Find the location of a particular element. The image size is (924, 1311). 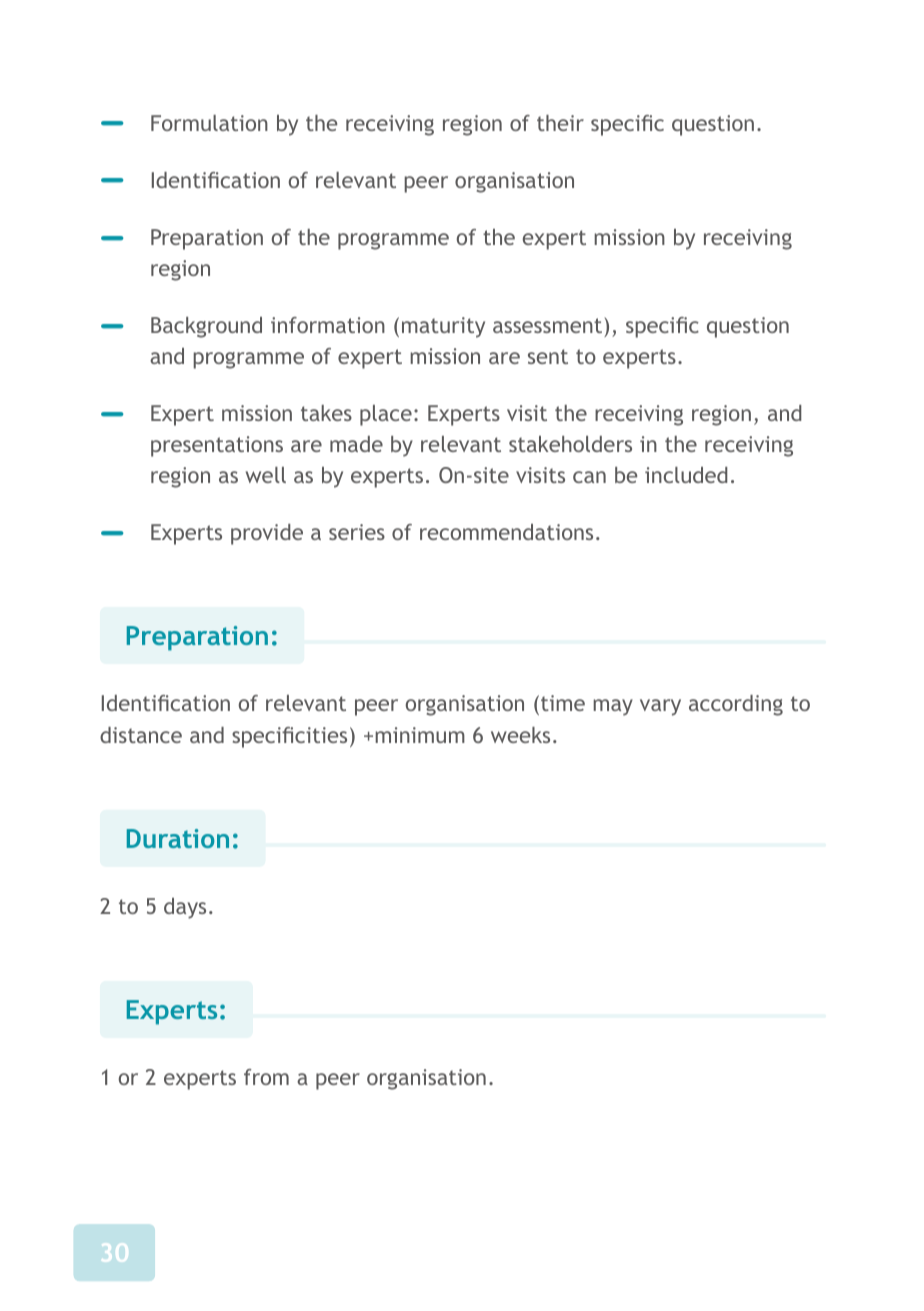

assessment is located at coordinates (549, 325).
